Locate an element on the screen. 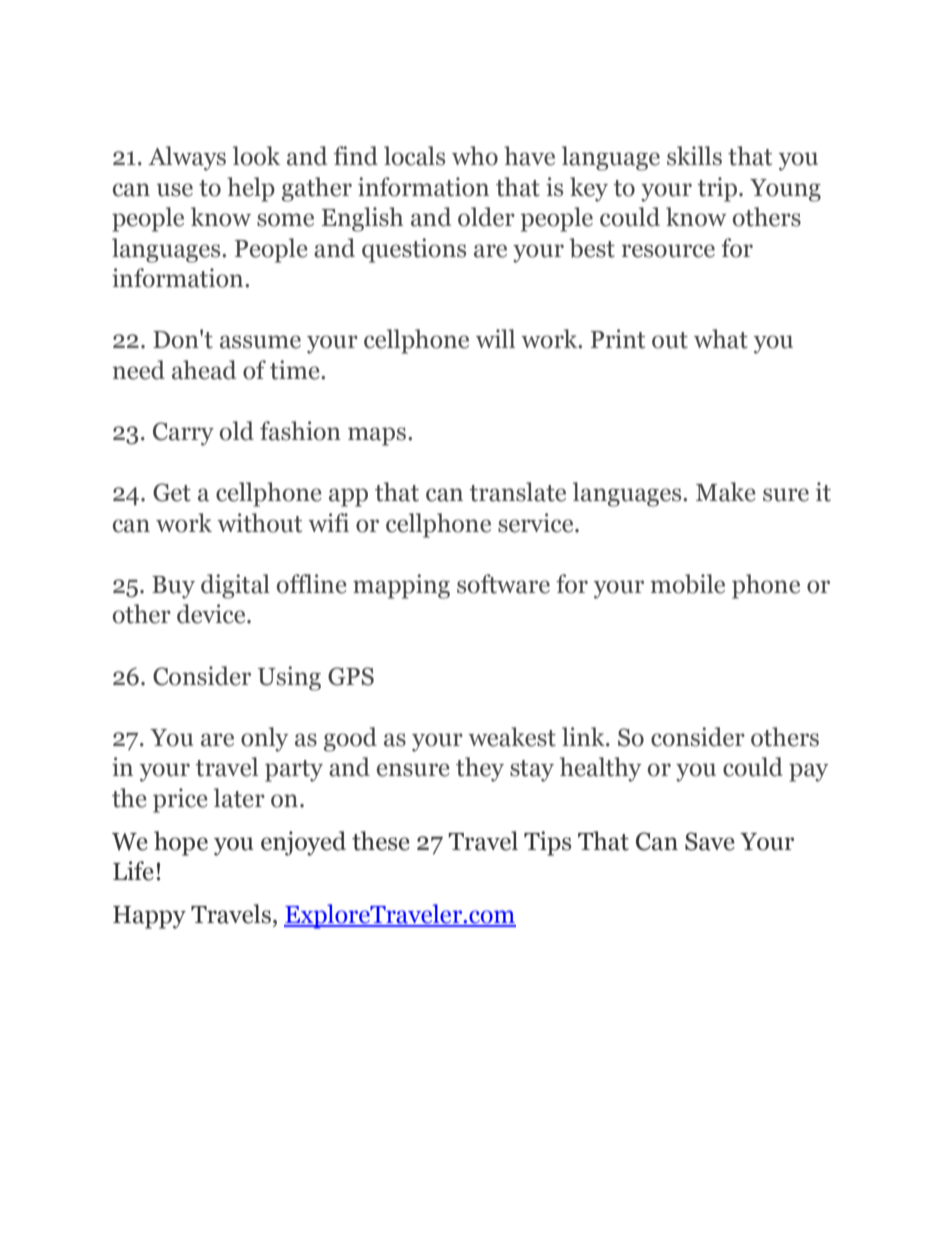  they is located at coordinates (480, 769).
